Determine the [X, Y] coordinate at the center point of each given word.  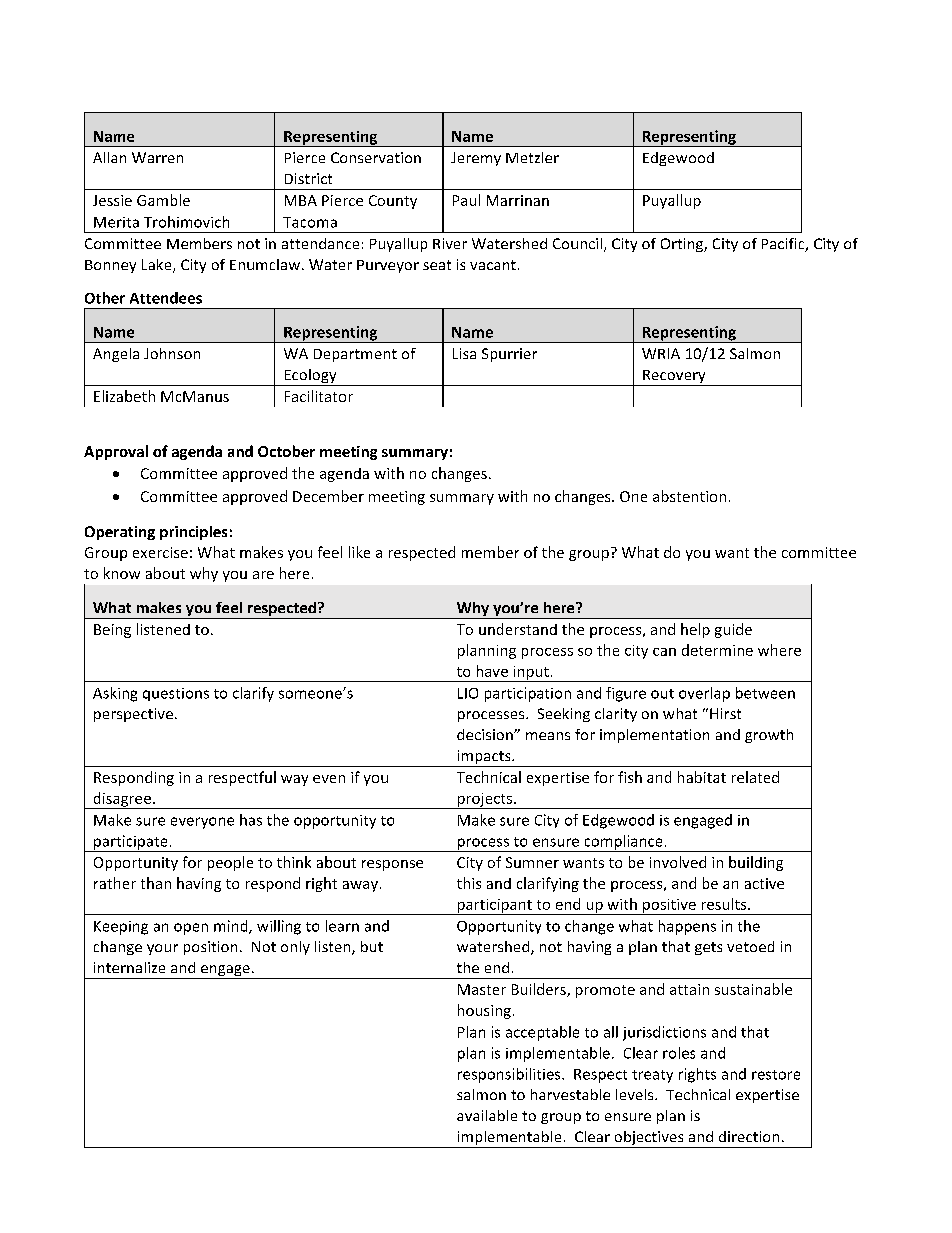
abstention [689, 496]
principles [193, 533]
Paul [466, 200]
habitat [702, 777]
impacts [484, 758]
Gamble [163, 200]
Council [577, 243]
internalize [129, 967]
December [328, 496]
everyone [202, 823]
